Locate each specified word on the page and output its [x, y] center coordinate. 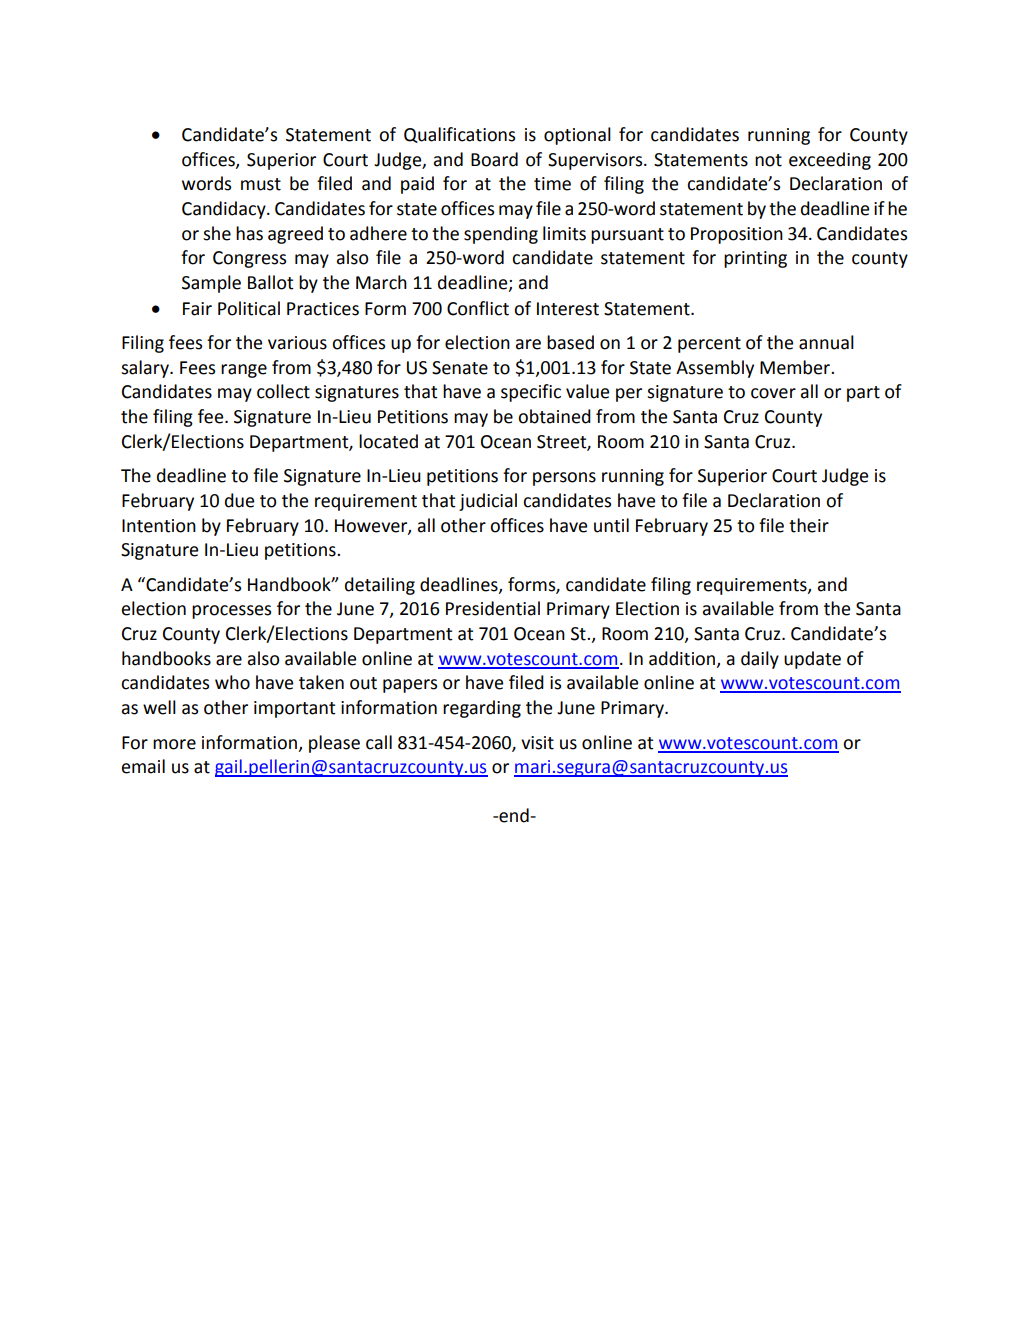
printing [755, 259]
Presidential [493, 608]
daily [760, 660]
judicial [488, 502]
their [809, 525]
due [239, 500]
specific [531, 393]
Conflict [478, 308]
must [261, 184]
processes [231, 612]
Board [494, 159]
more [174, 744]
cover [773, 393]
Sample [211, 284]
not [768, 160]
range [244, 371]
